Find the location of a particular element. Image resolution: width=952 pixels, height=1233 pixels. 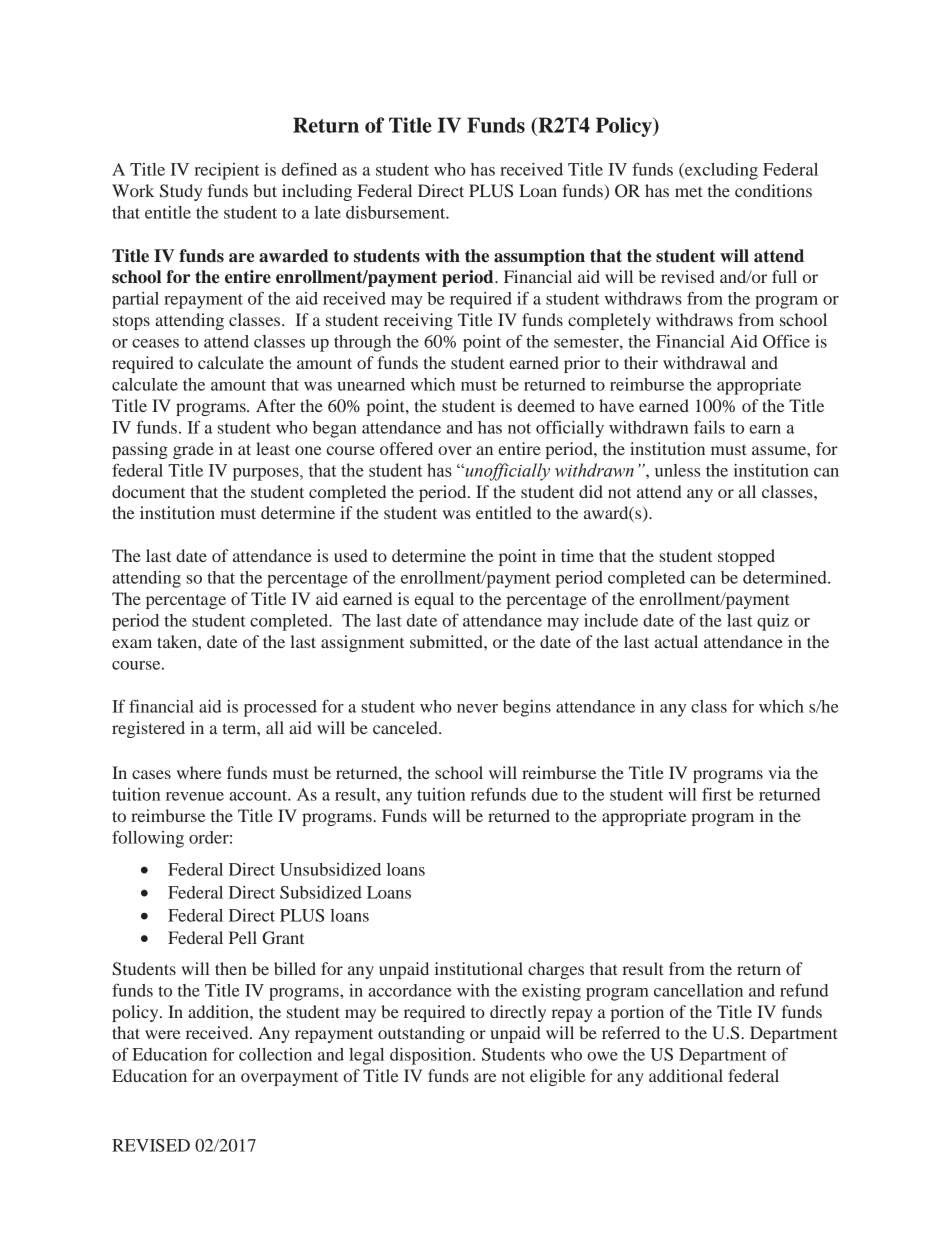

disposition is located at coordinates (432, 1056).
